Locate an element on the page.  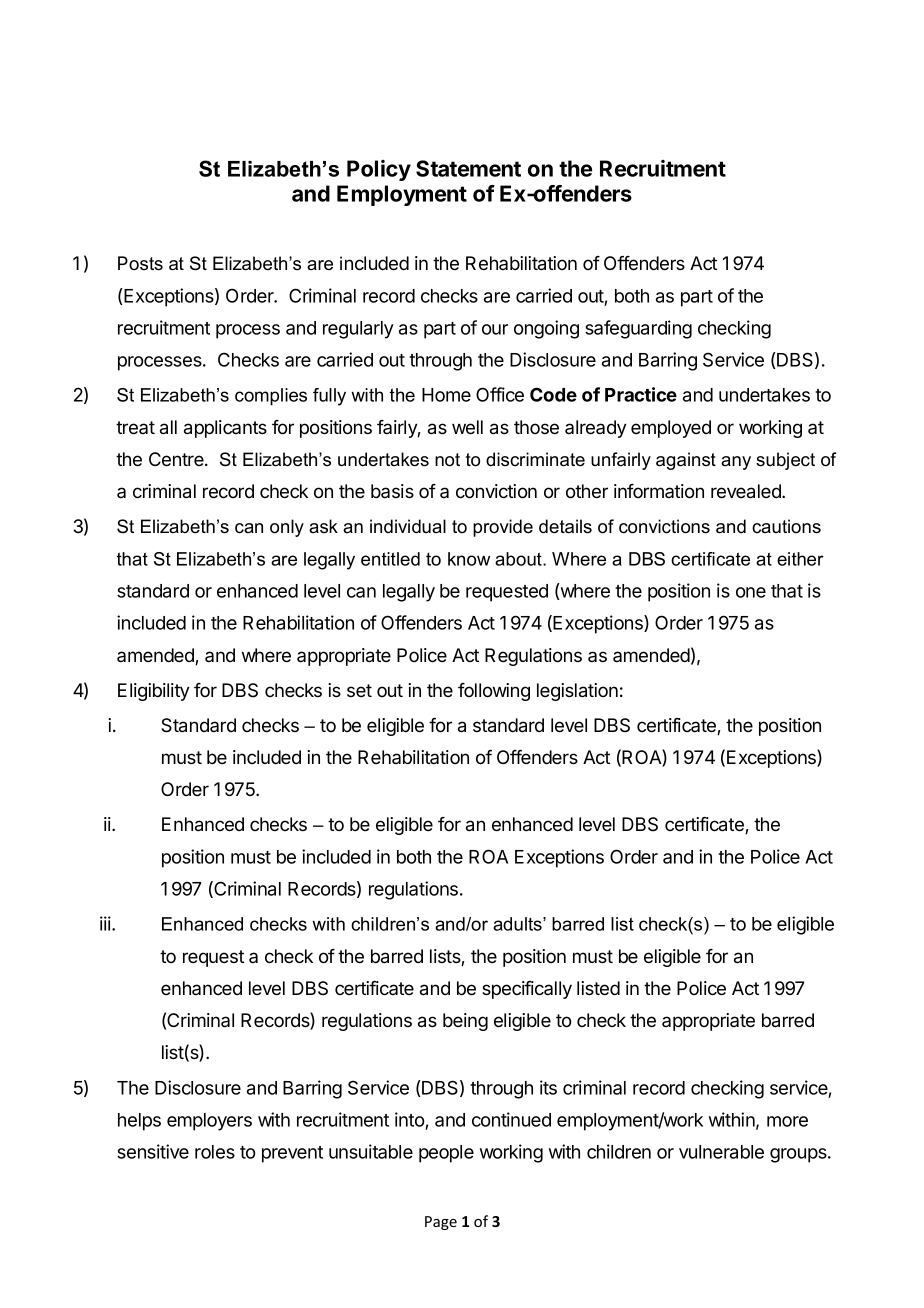
safeguarding is located at coordinates (638, 329).
